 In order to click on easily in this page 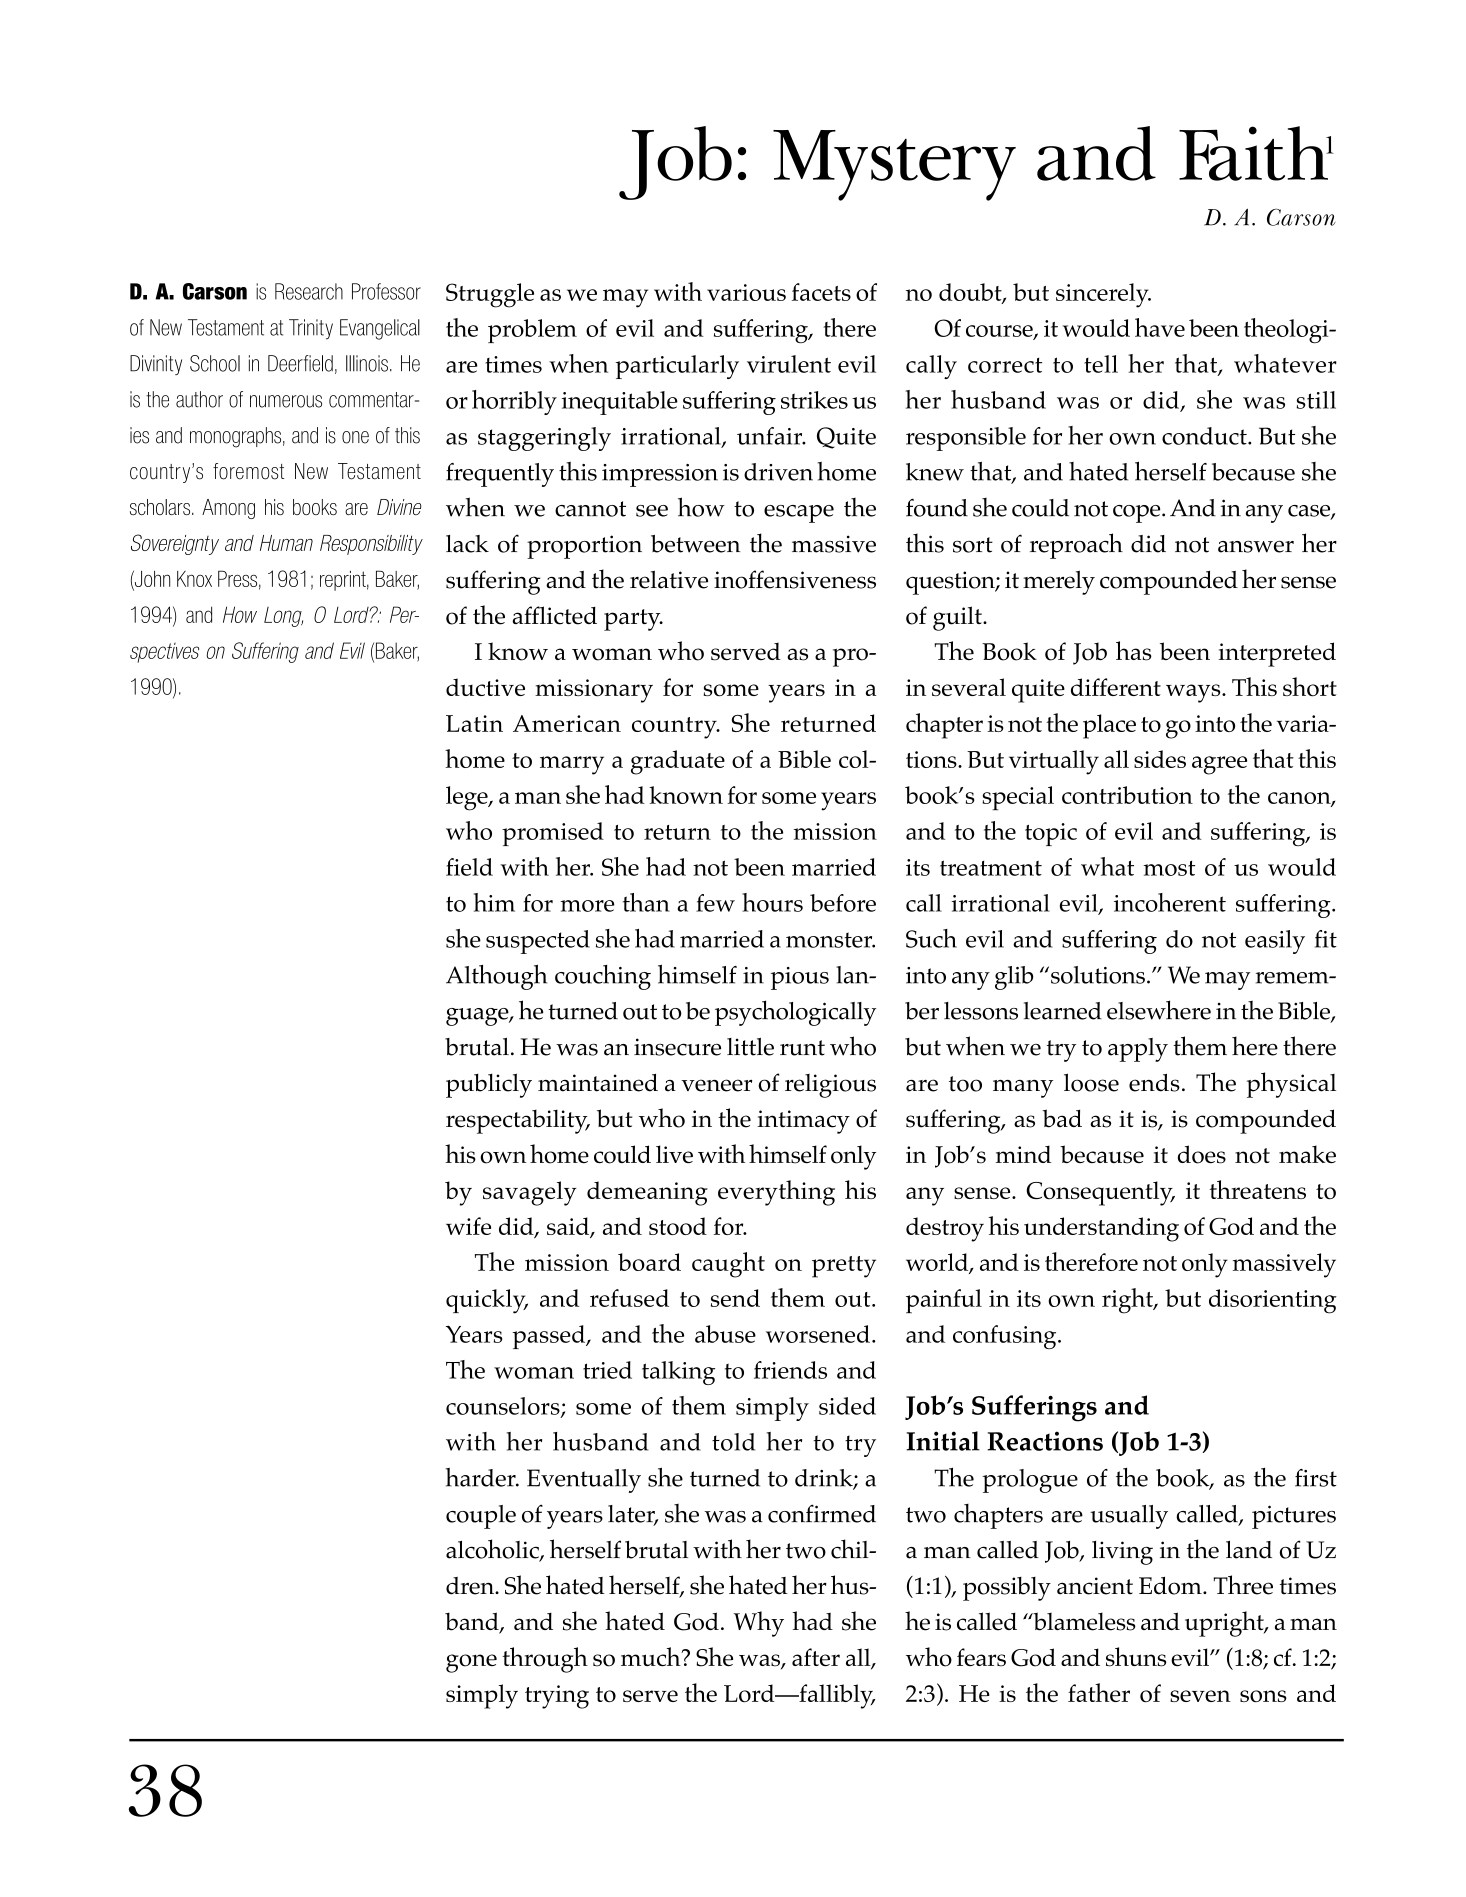, I will do `click(1275, 942)`.
